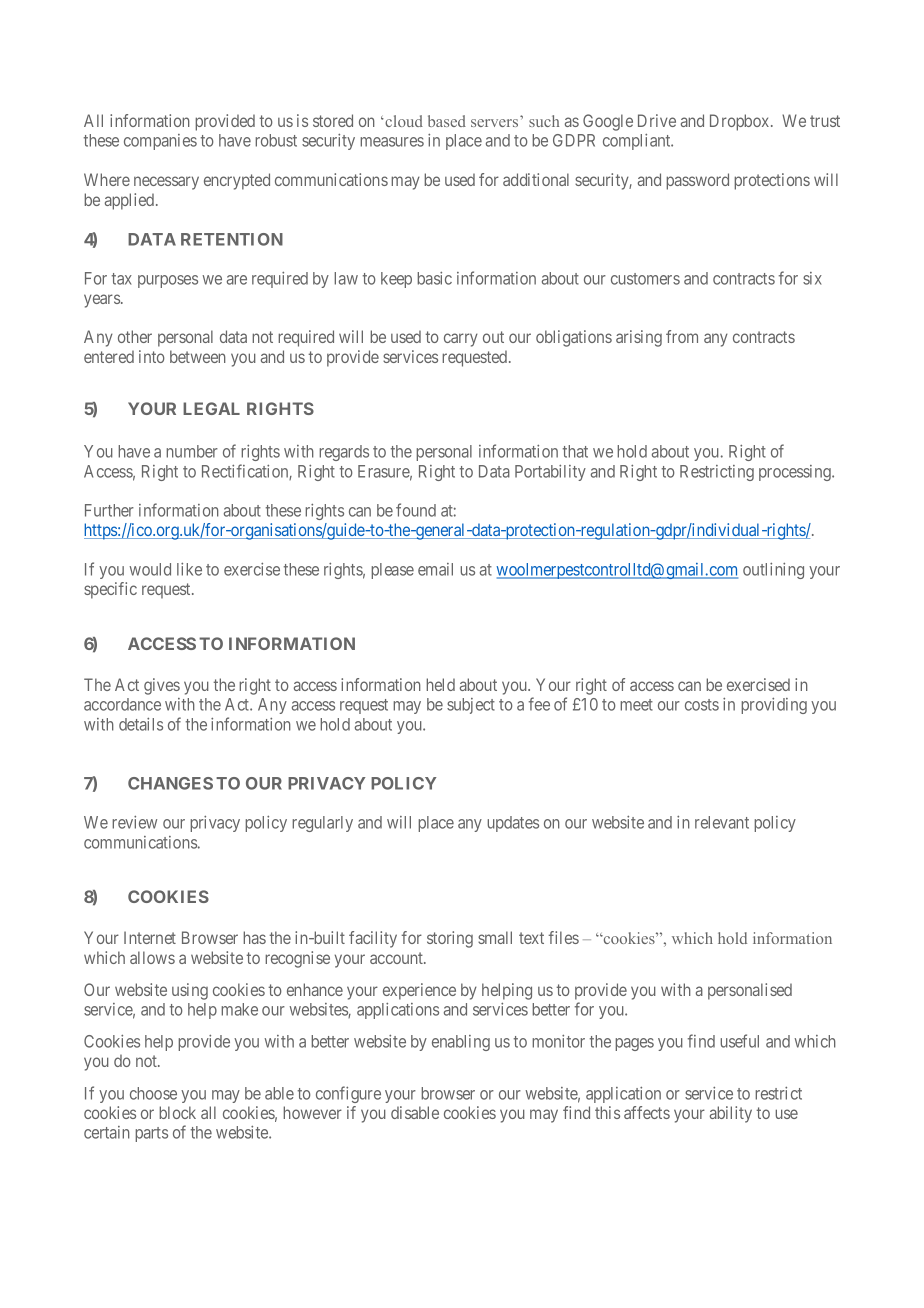  Describe the element at coordinates (513, 824) in the page. I see `updates` at that location.
